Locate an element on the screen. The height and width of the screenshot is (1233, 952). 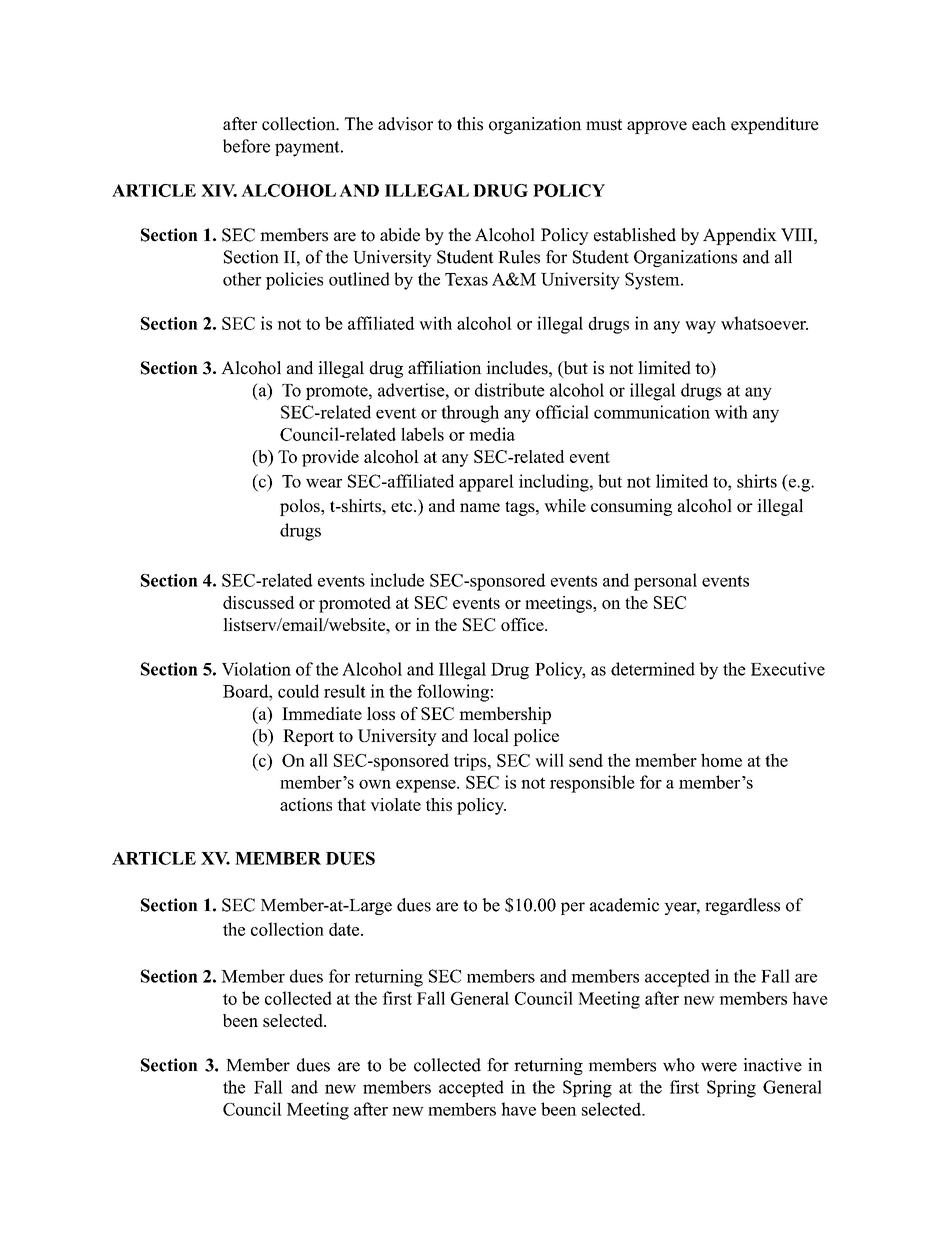
communication is located at coordinates (652, 412).
